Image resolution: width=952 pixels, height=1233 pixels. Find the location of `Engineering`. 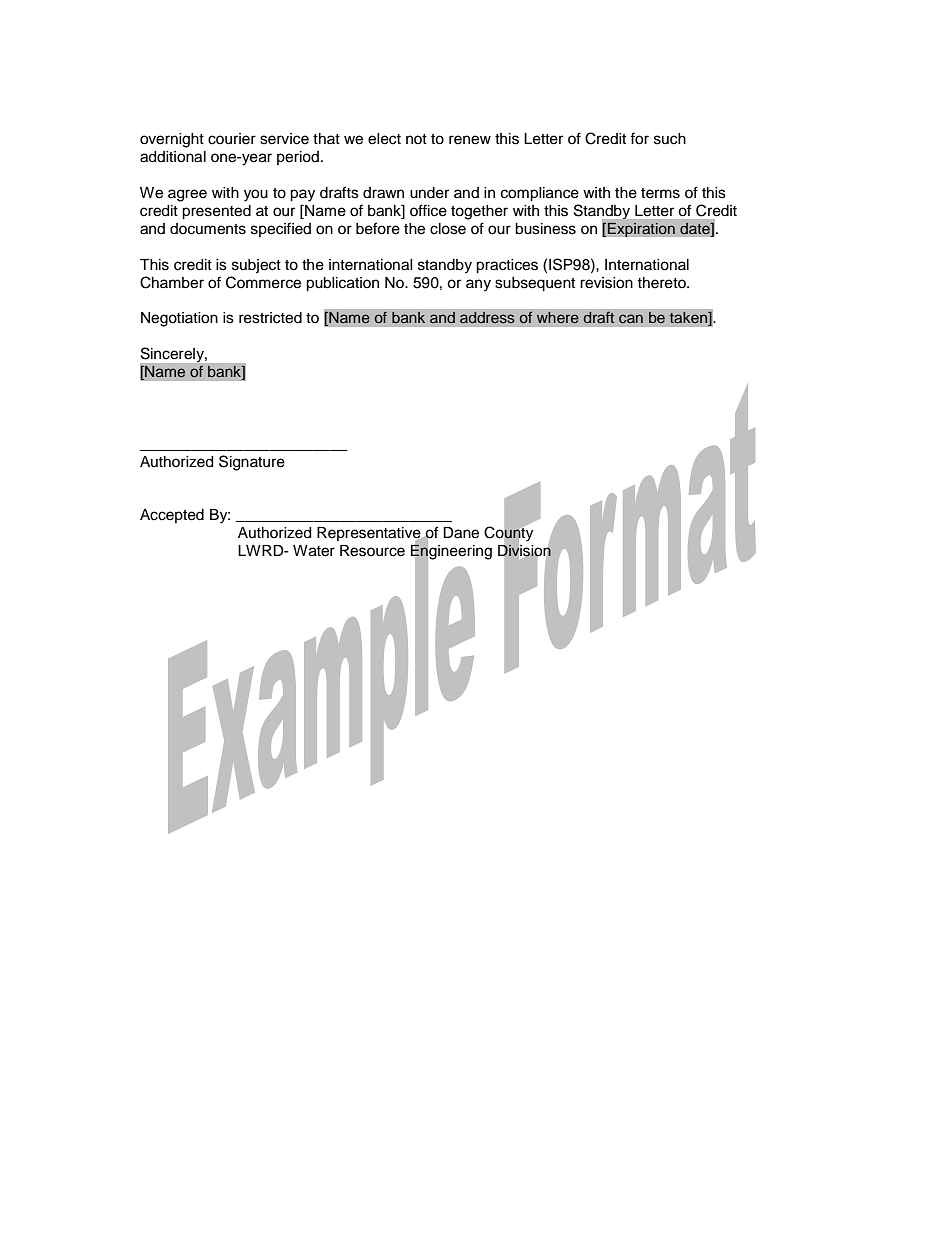

Engineering is located at coordinates (451, 552).
